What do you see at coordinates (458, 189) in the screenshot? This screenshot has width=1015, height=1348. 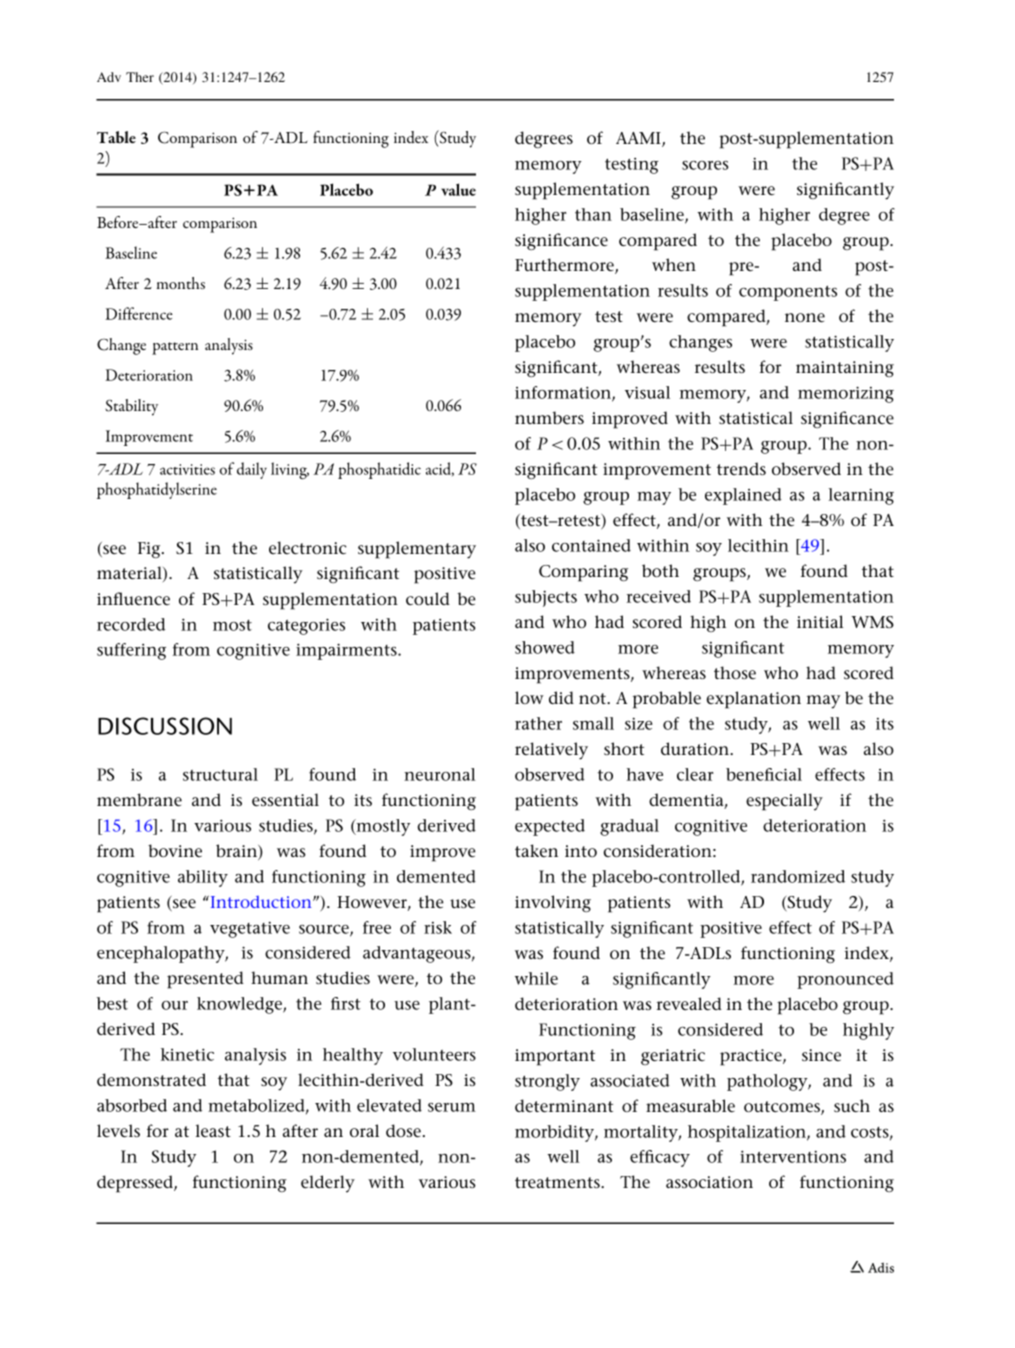 I see `value` at bounding box center [458, 189].
